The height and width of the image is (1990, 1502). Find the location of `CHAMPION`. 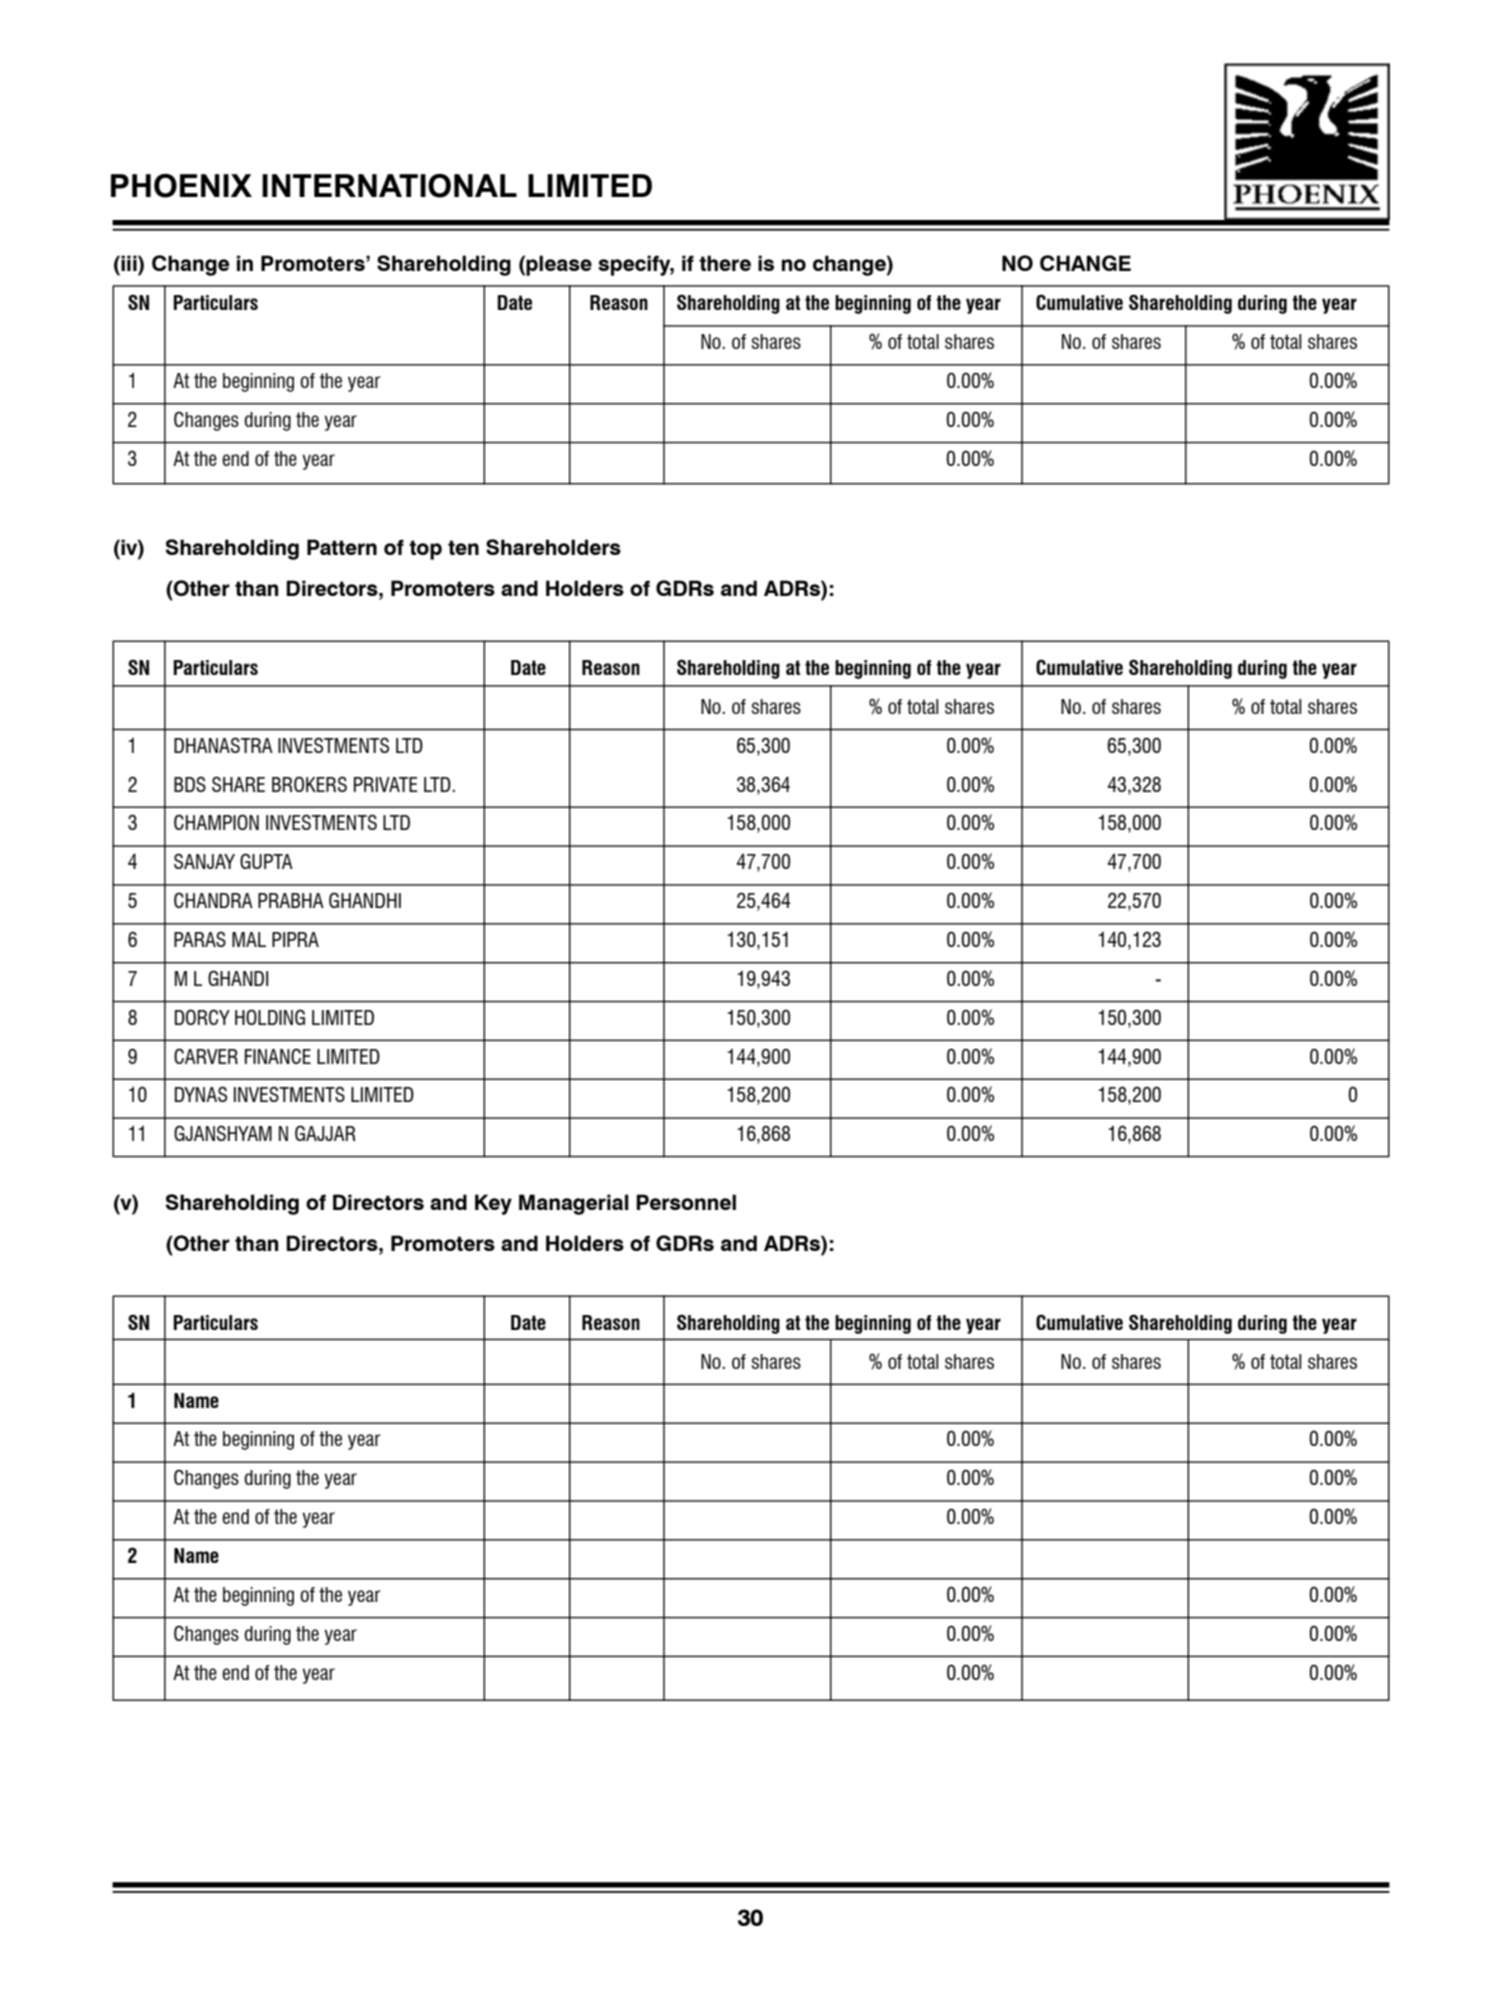

CHAMPION is located at coordinates (216, 822).
